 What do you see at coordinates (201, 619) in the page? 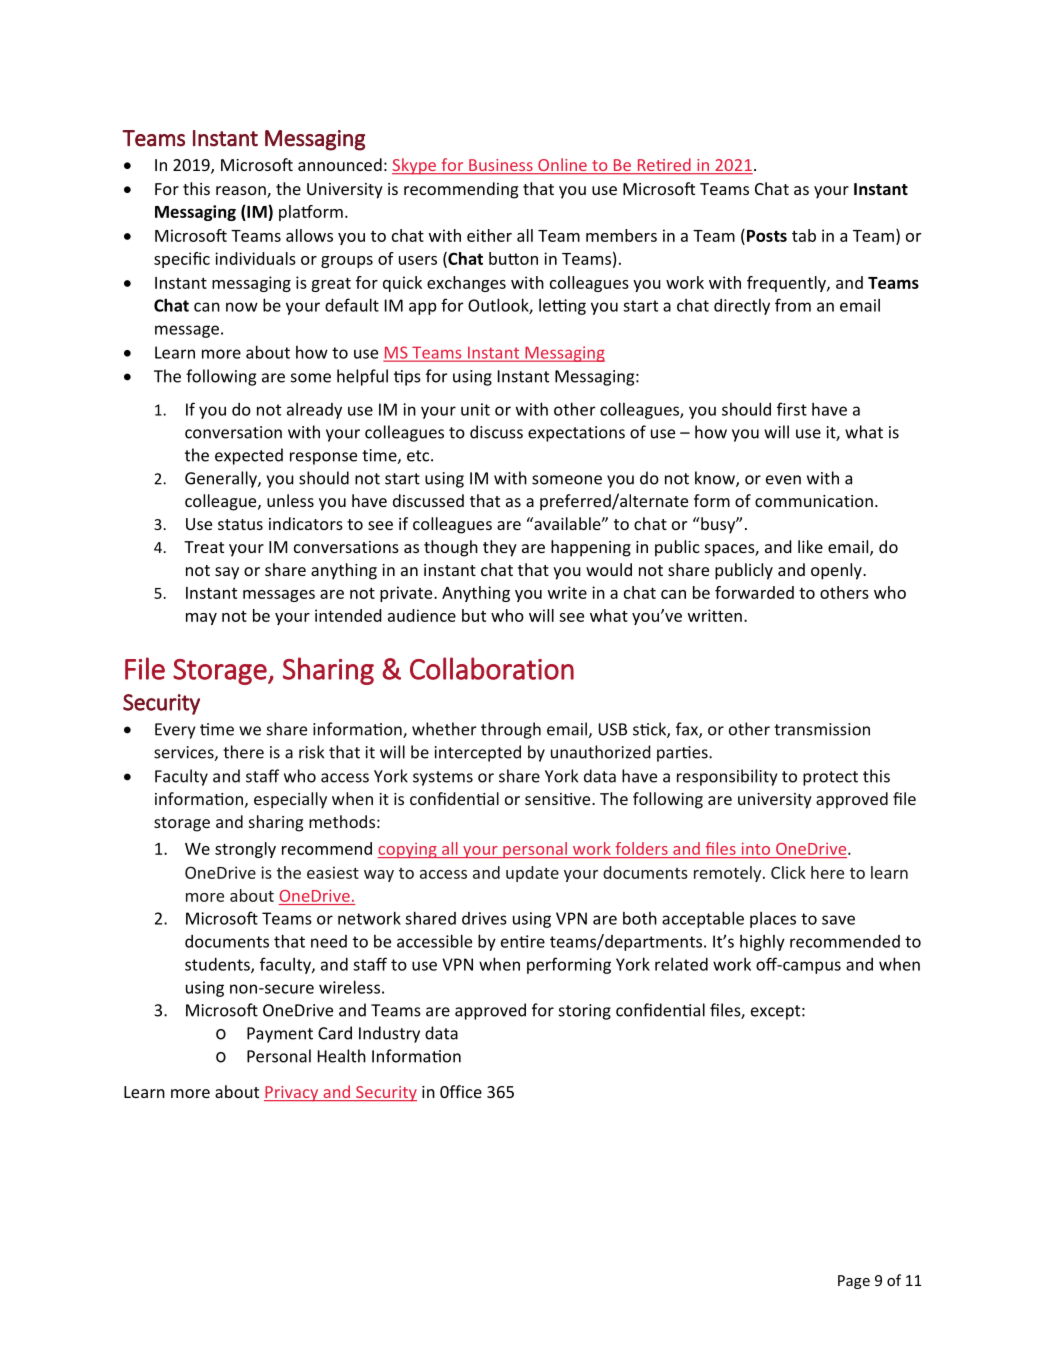
I see `may` at bounding box center [201, 619].
